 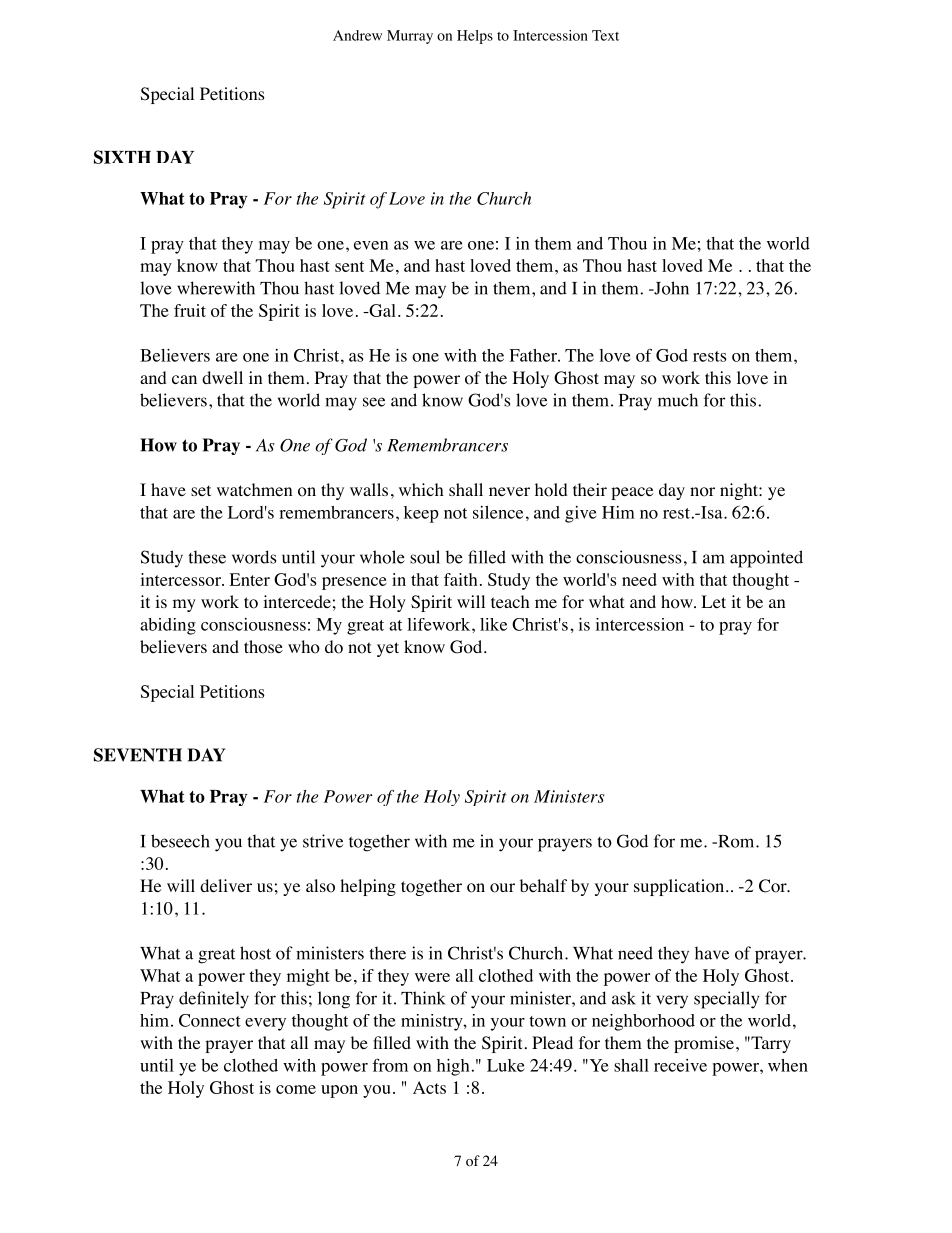 What do you see at coordinates (207, 557) in the screenshot?
I see `these` at bounding box center [207, 557].
